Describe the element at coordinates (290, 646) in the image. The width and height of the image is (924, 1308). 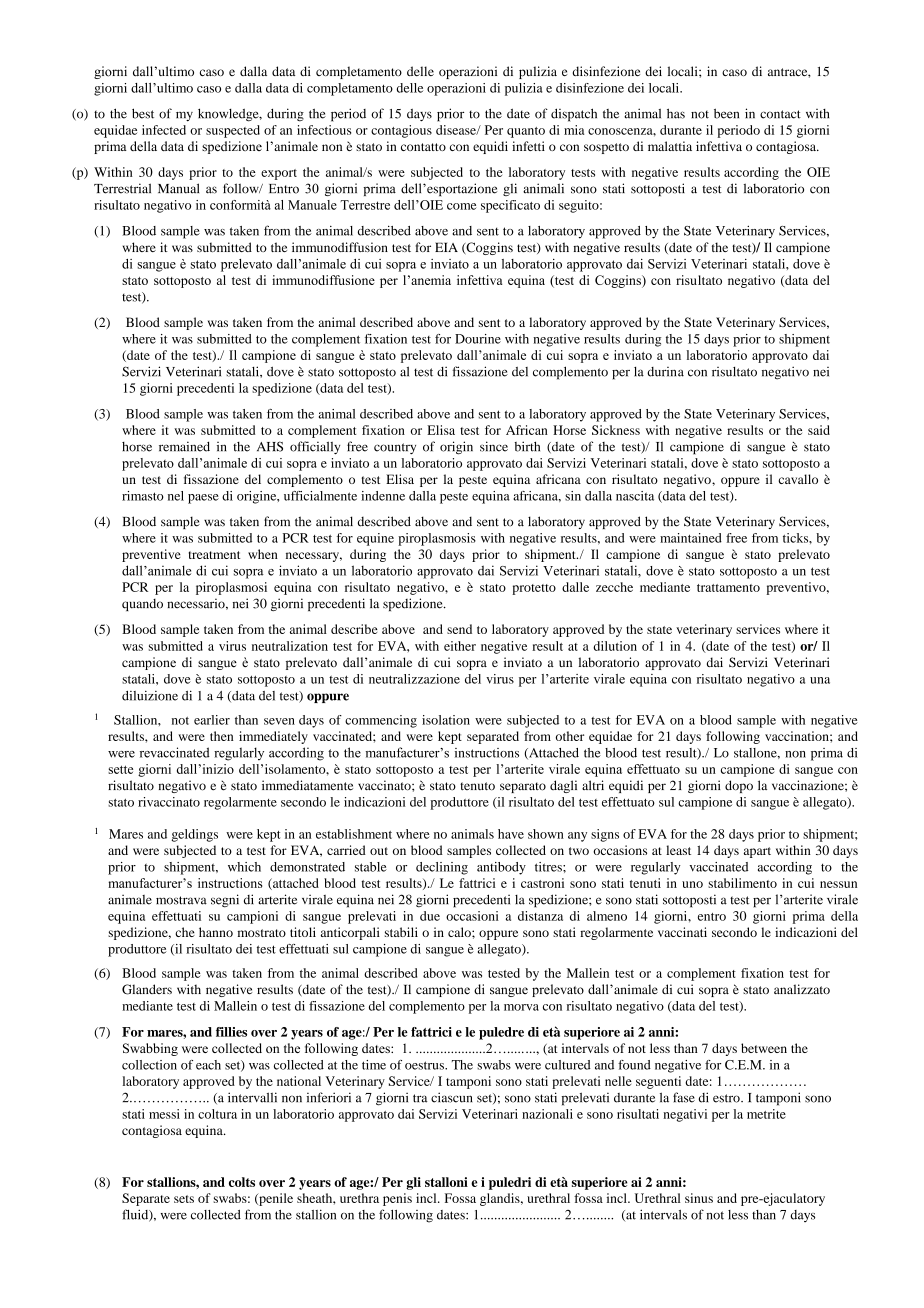
I see `neutralization` at that location.
